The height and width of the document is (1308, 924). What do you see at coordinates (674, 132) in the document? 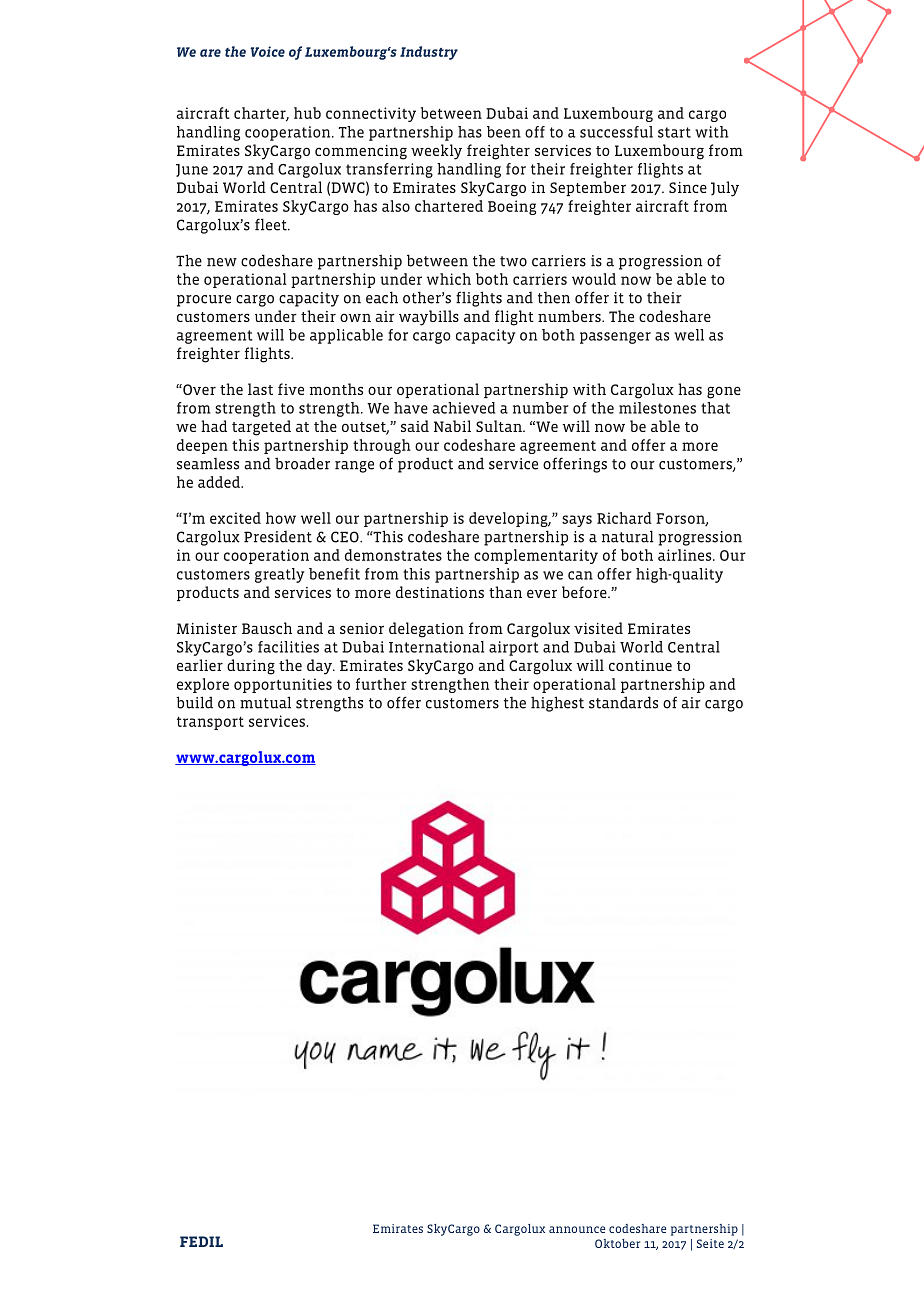
I see `start` at bounding box center [674, 132].
